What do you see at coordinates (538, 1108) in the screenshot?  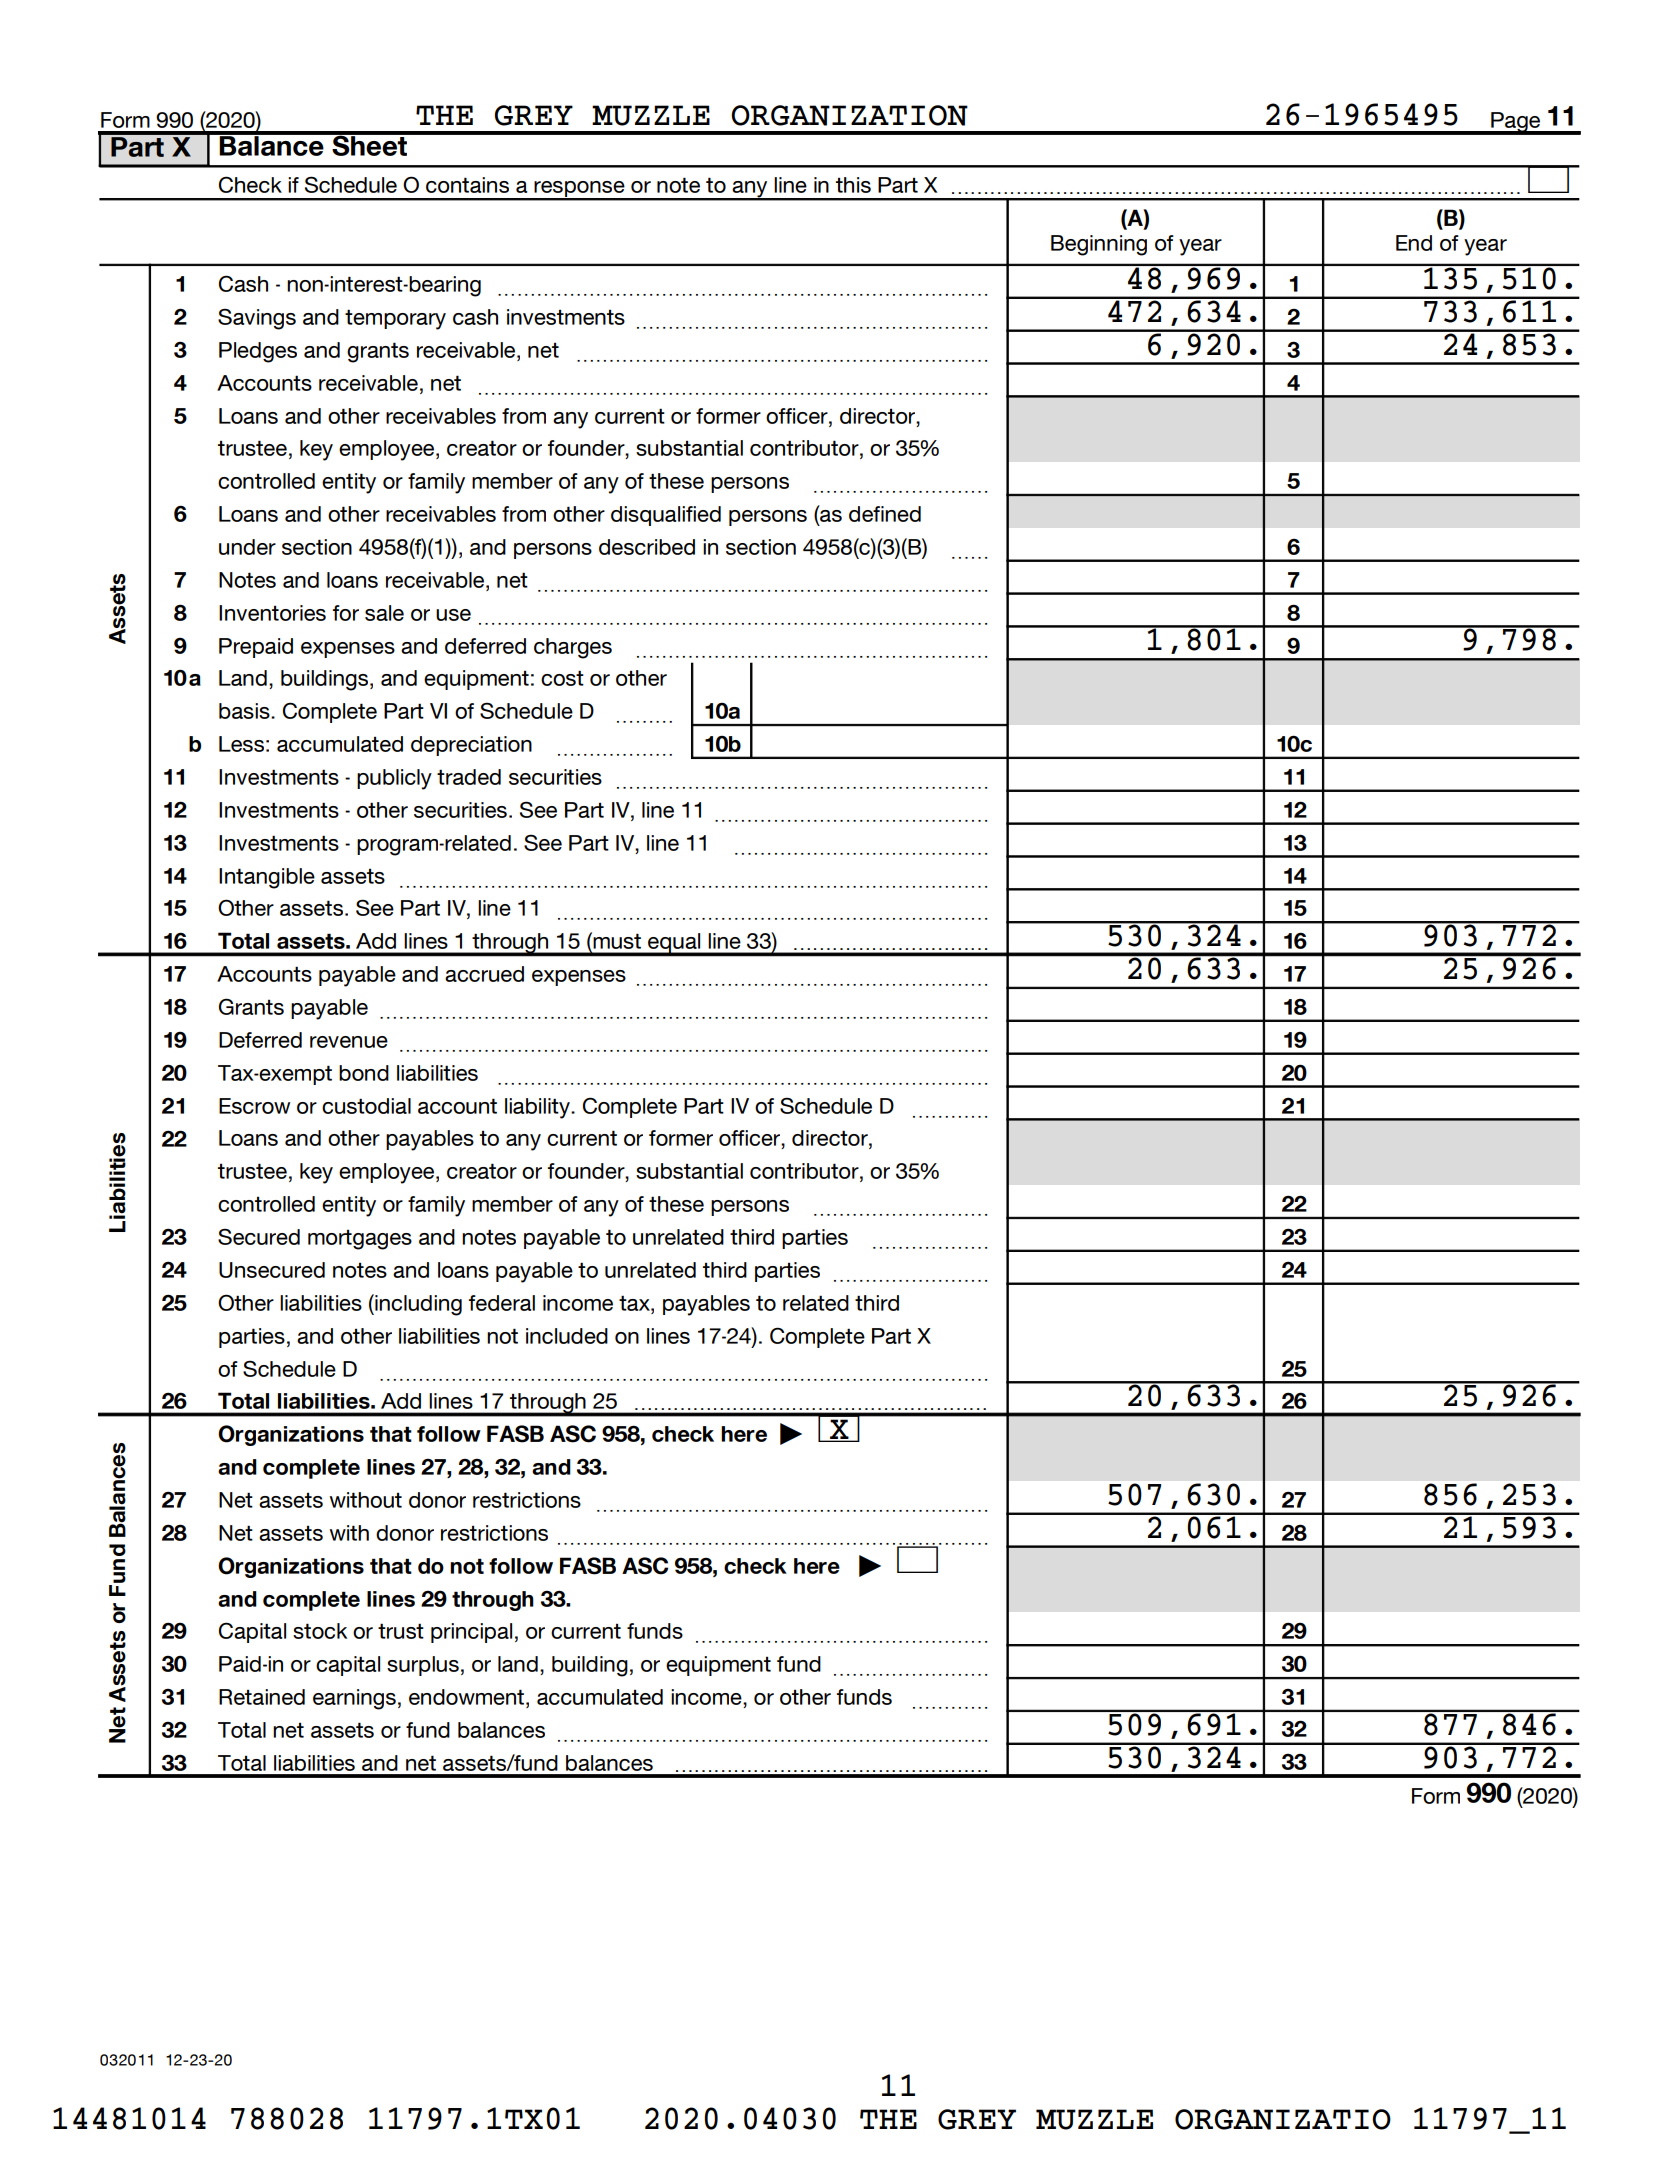 I see `liability` at bounding box center [538, 1108].
